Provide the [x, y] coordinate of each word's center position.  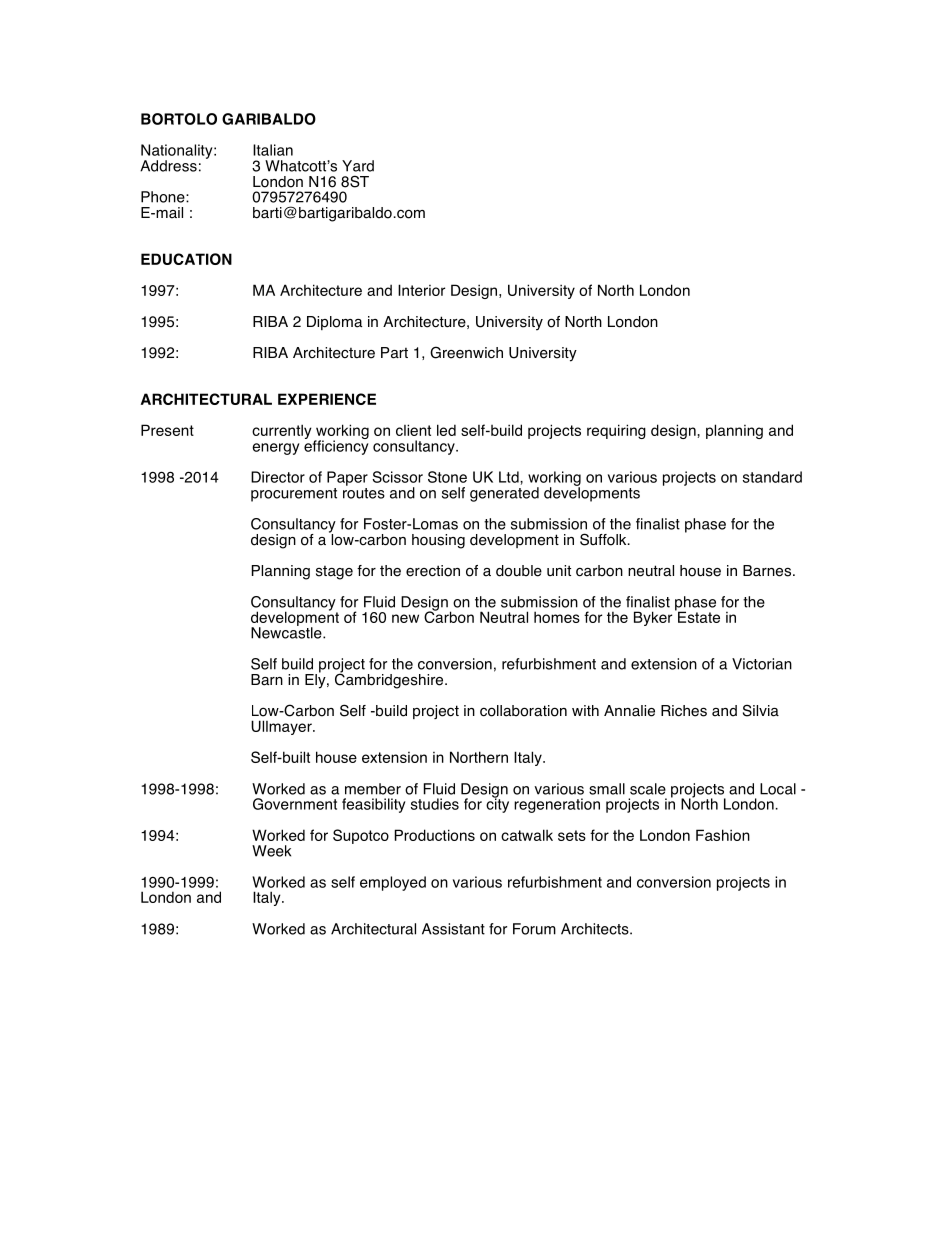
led [446, 430]
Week [271, 851]
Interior [421, 290]
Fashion [723, 835]
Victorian [762, 664]
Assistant [453, 929]
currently [282, 431]
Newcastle [287, 632]
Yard [358, 166]
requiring [616, 431]
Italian [273, 150]
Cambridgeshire [390, 680]
